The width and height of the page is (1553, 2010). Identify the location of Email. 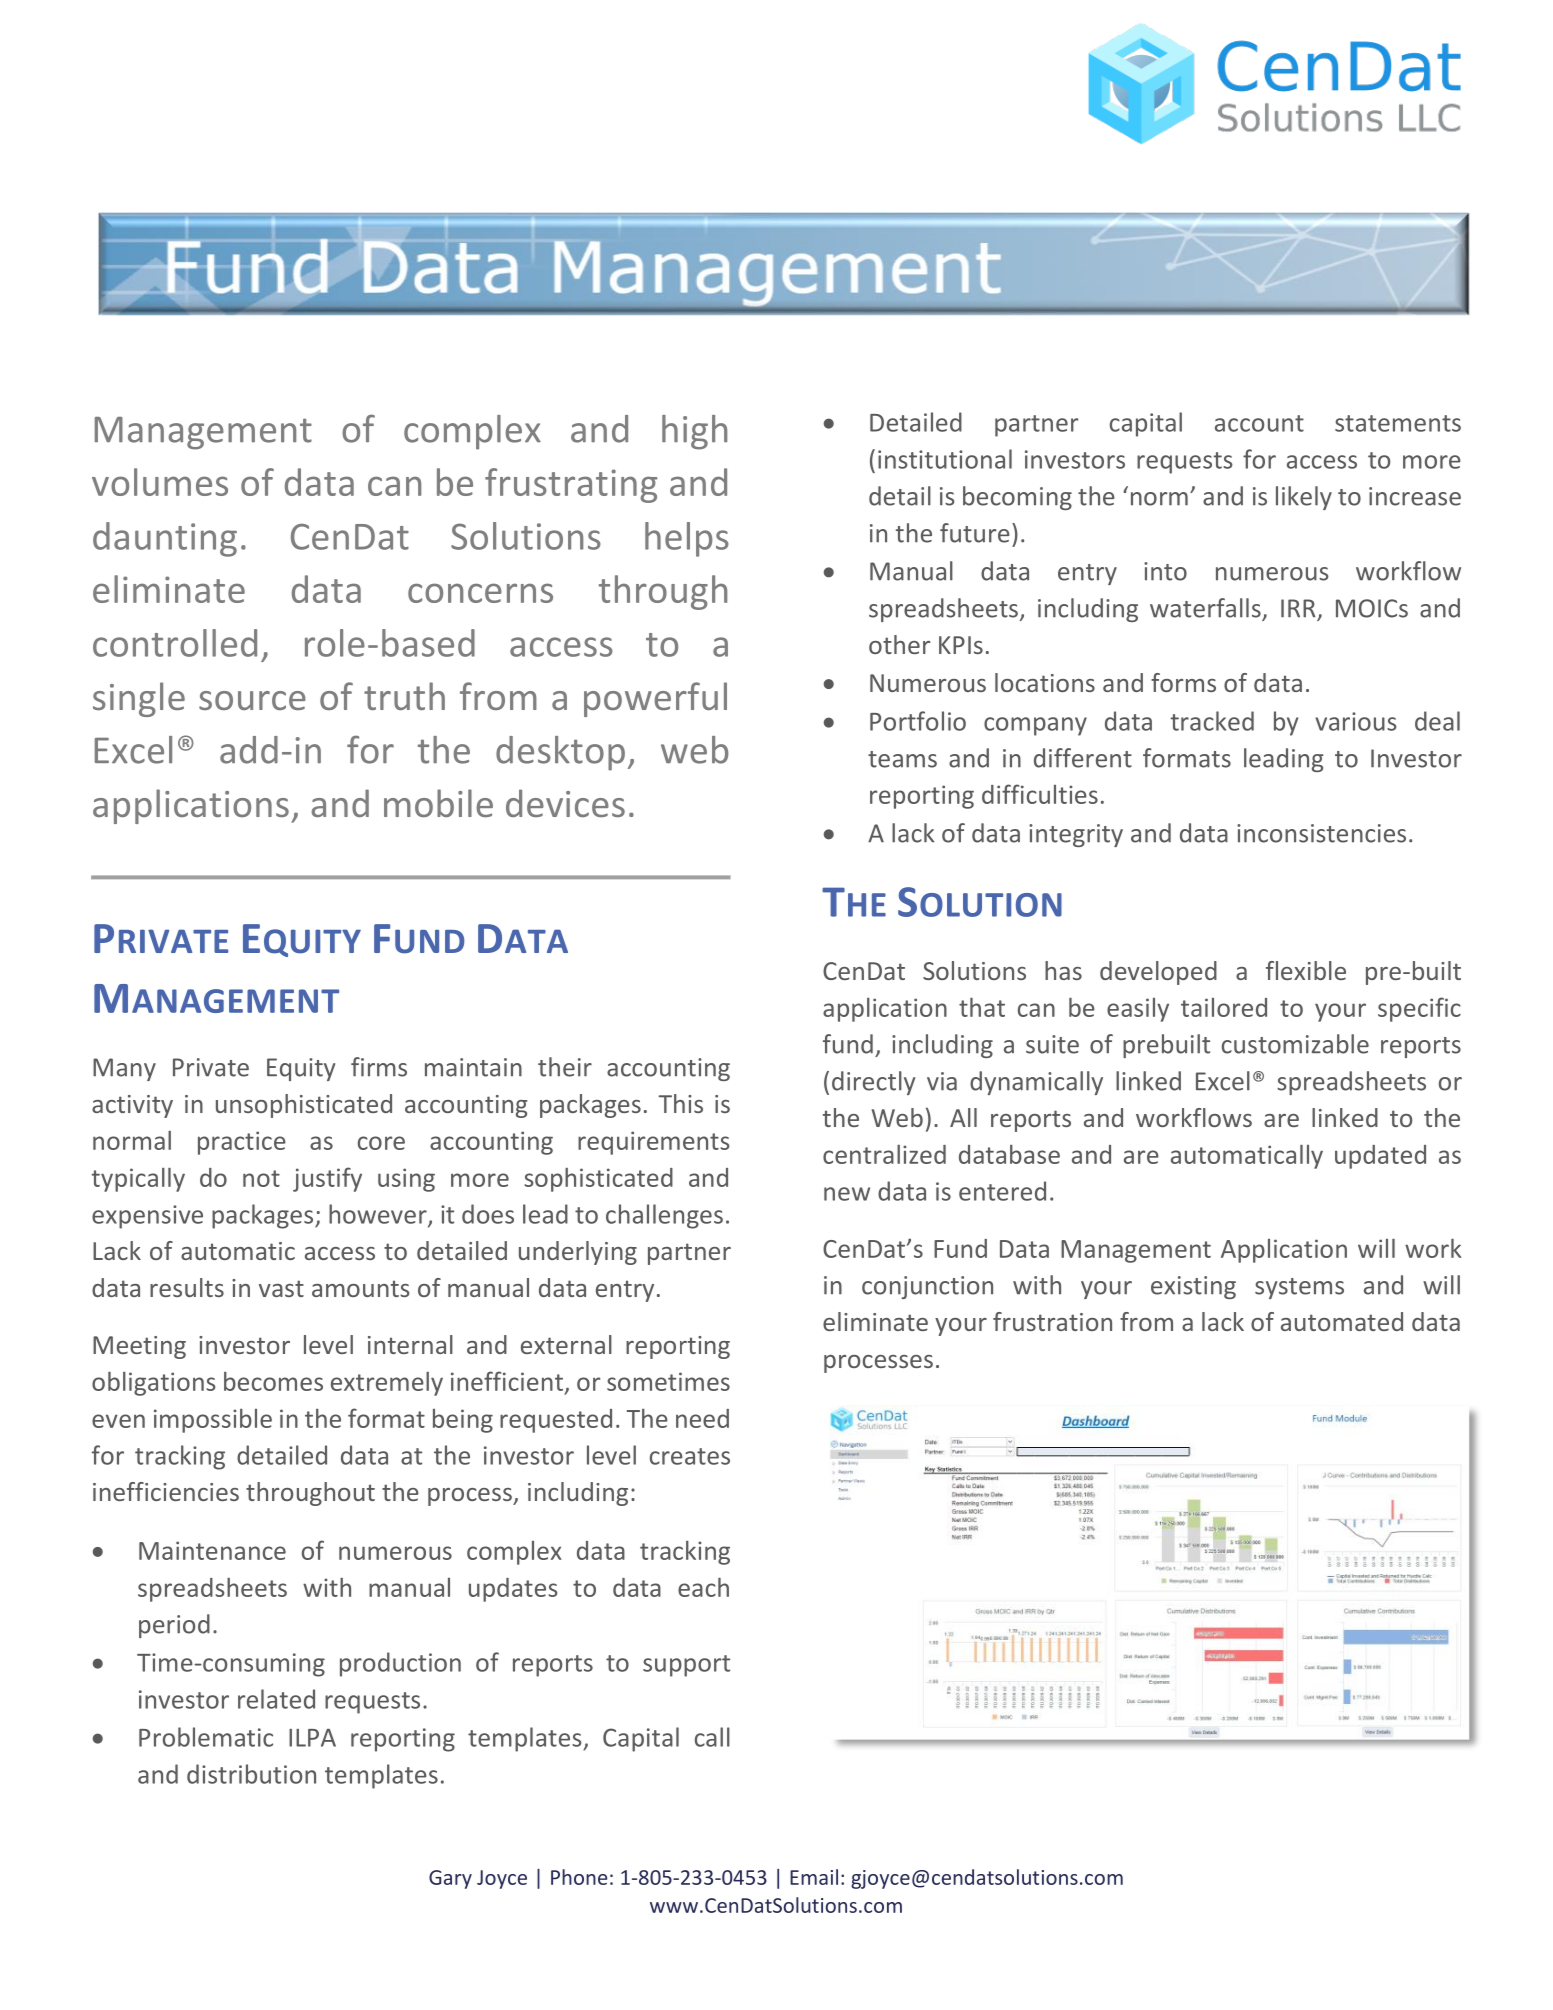
(814, 1877).
